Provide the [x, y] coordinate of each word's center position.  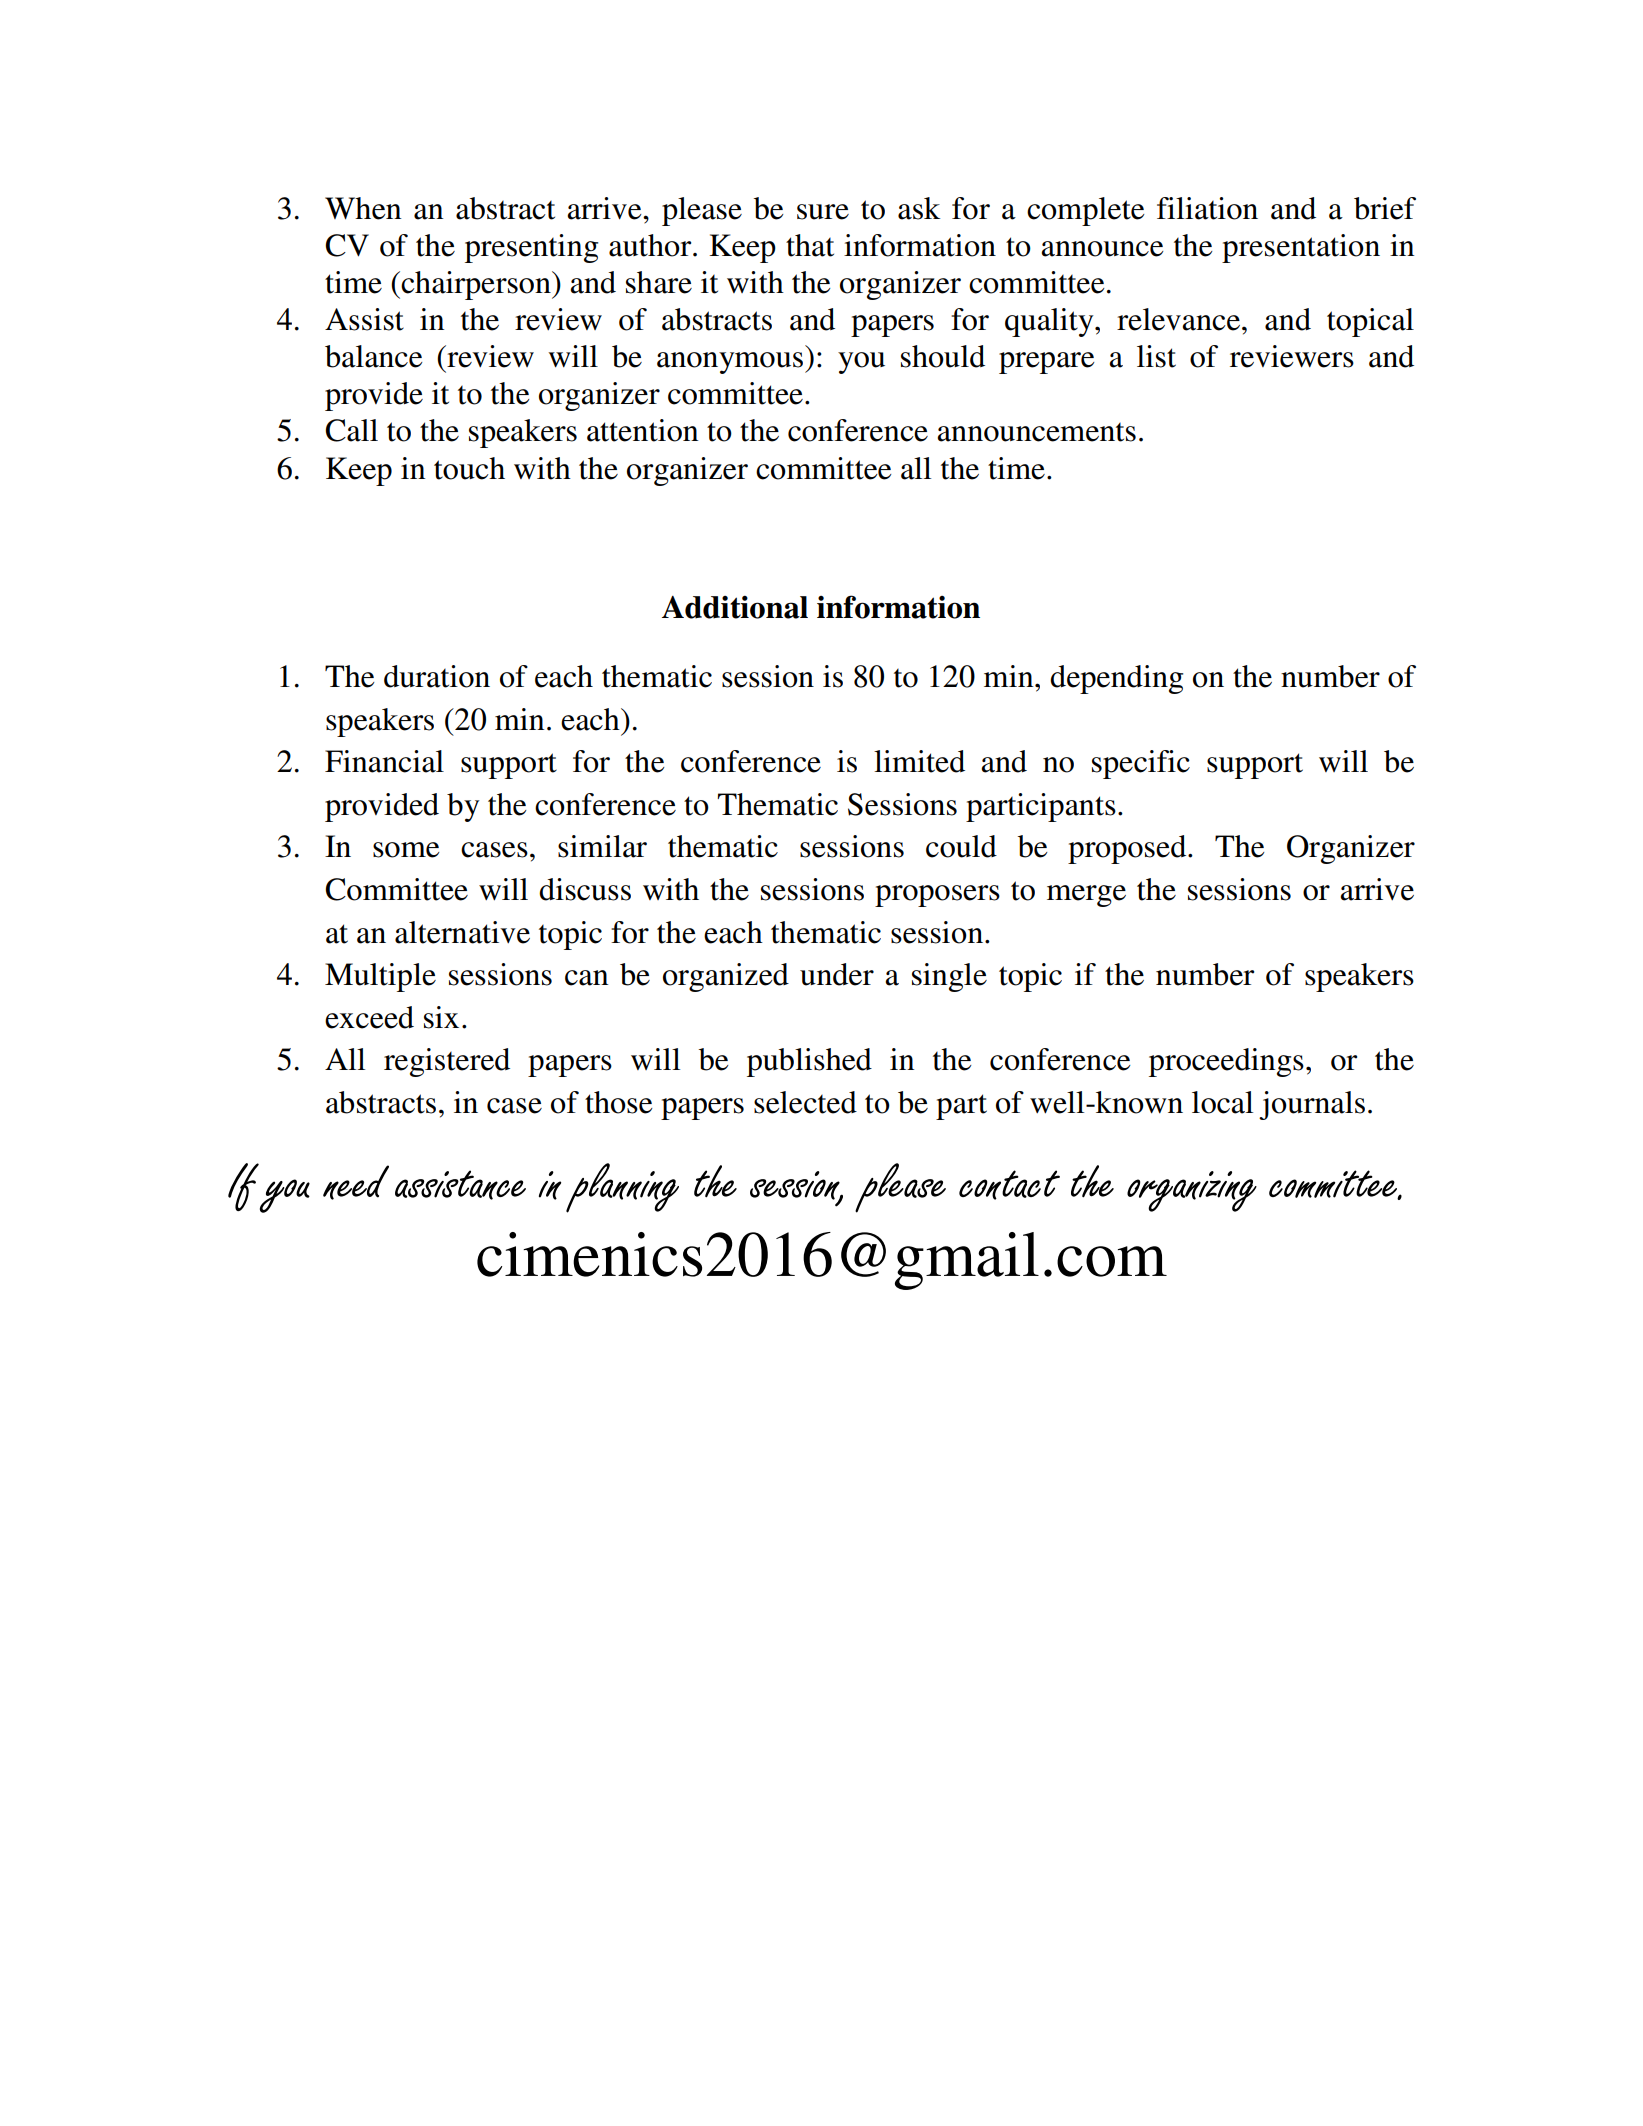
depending [1116, 679]
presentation [1301, 248]
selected [805, 1102]
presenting [531, 248]
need [356, 1182]
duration [437, 676]
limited [919, 761]
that [810, 245]
